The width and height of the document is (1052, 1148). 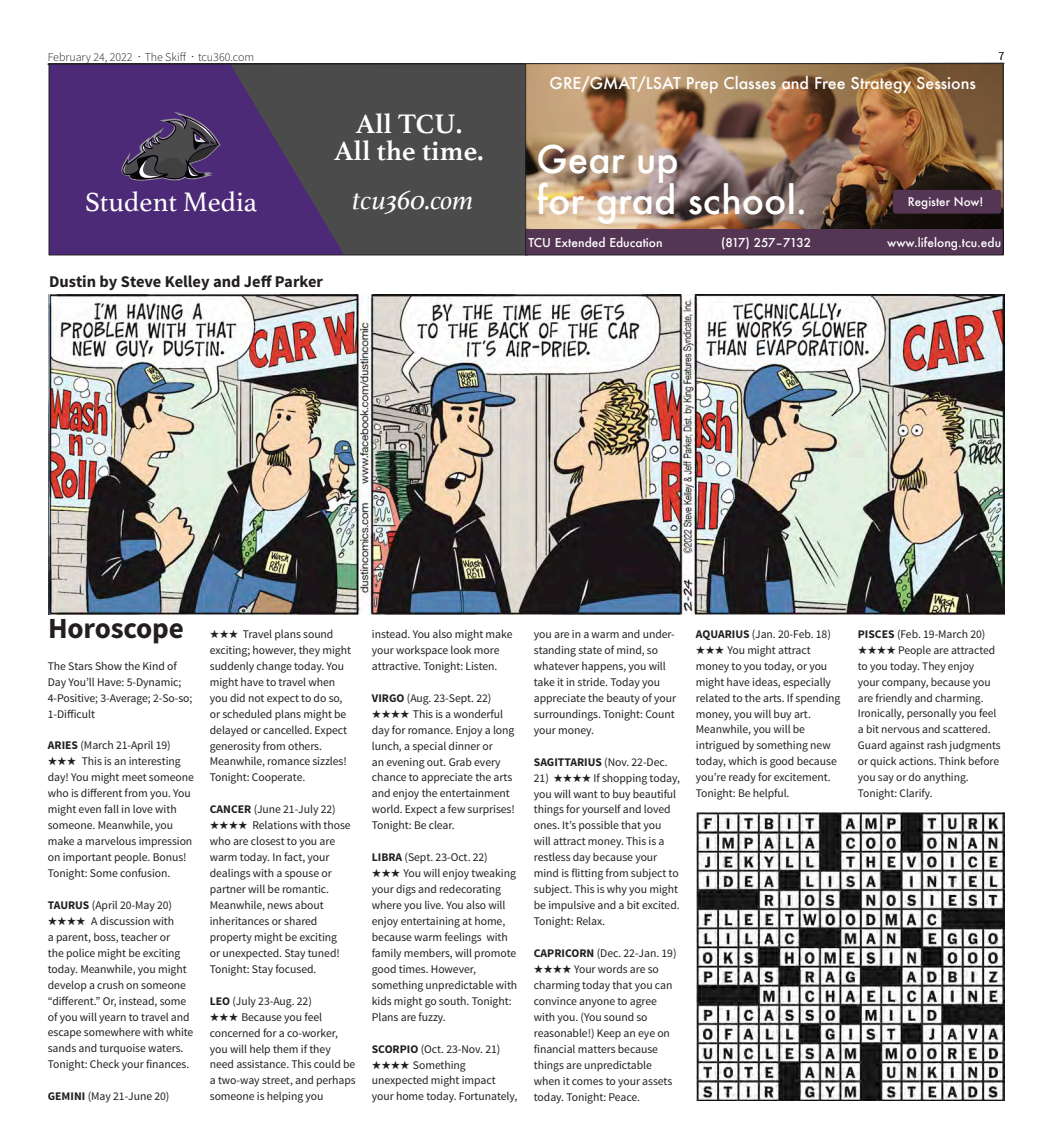 I want to click on Strategy, so click(x=881, y=84).
